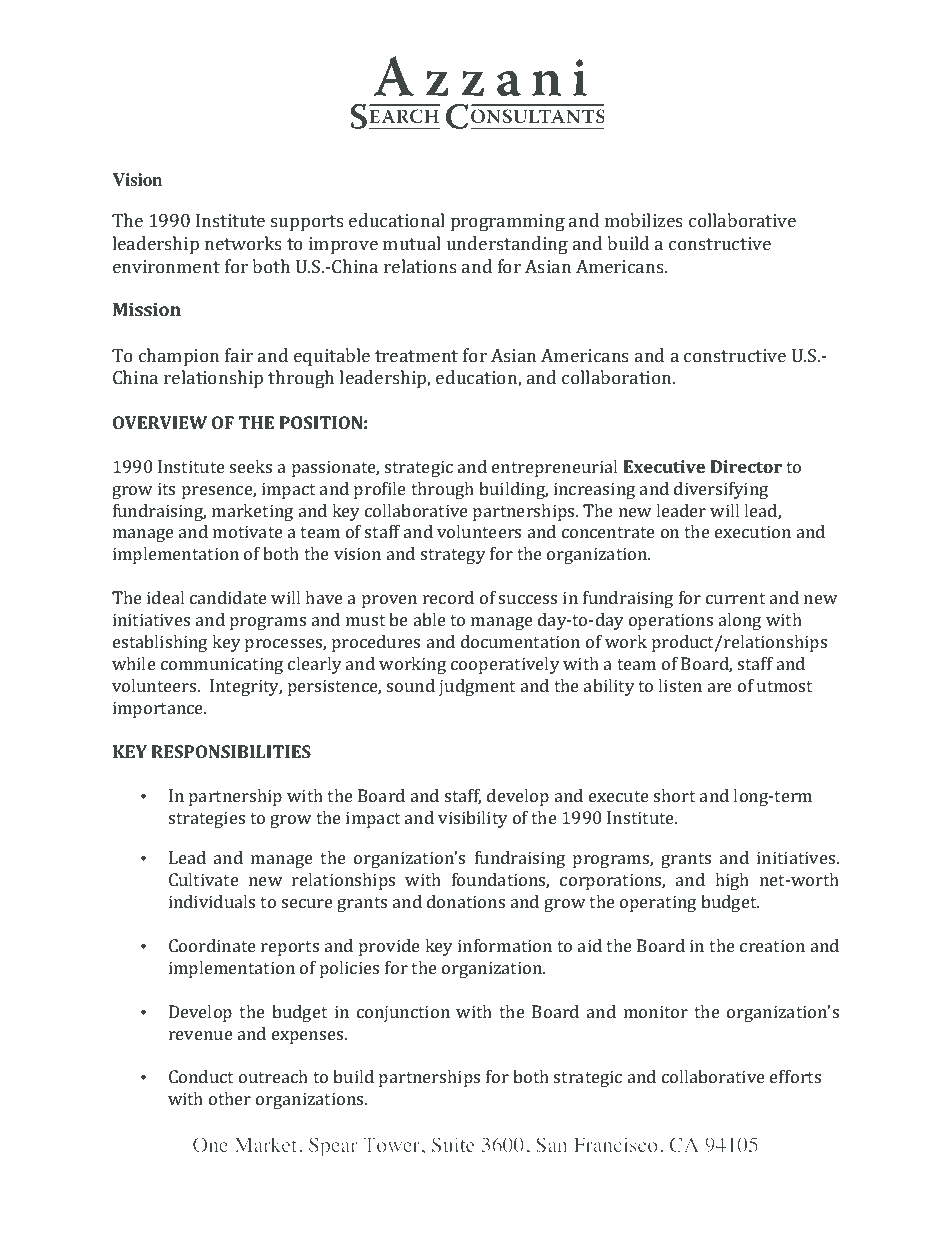 This page has width=952, height=1233. Describe the element at coordinates (477, 687) in the page. I see `judgment` at that location.
